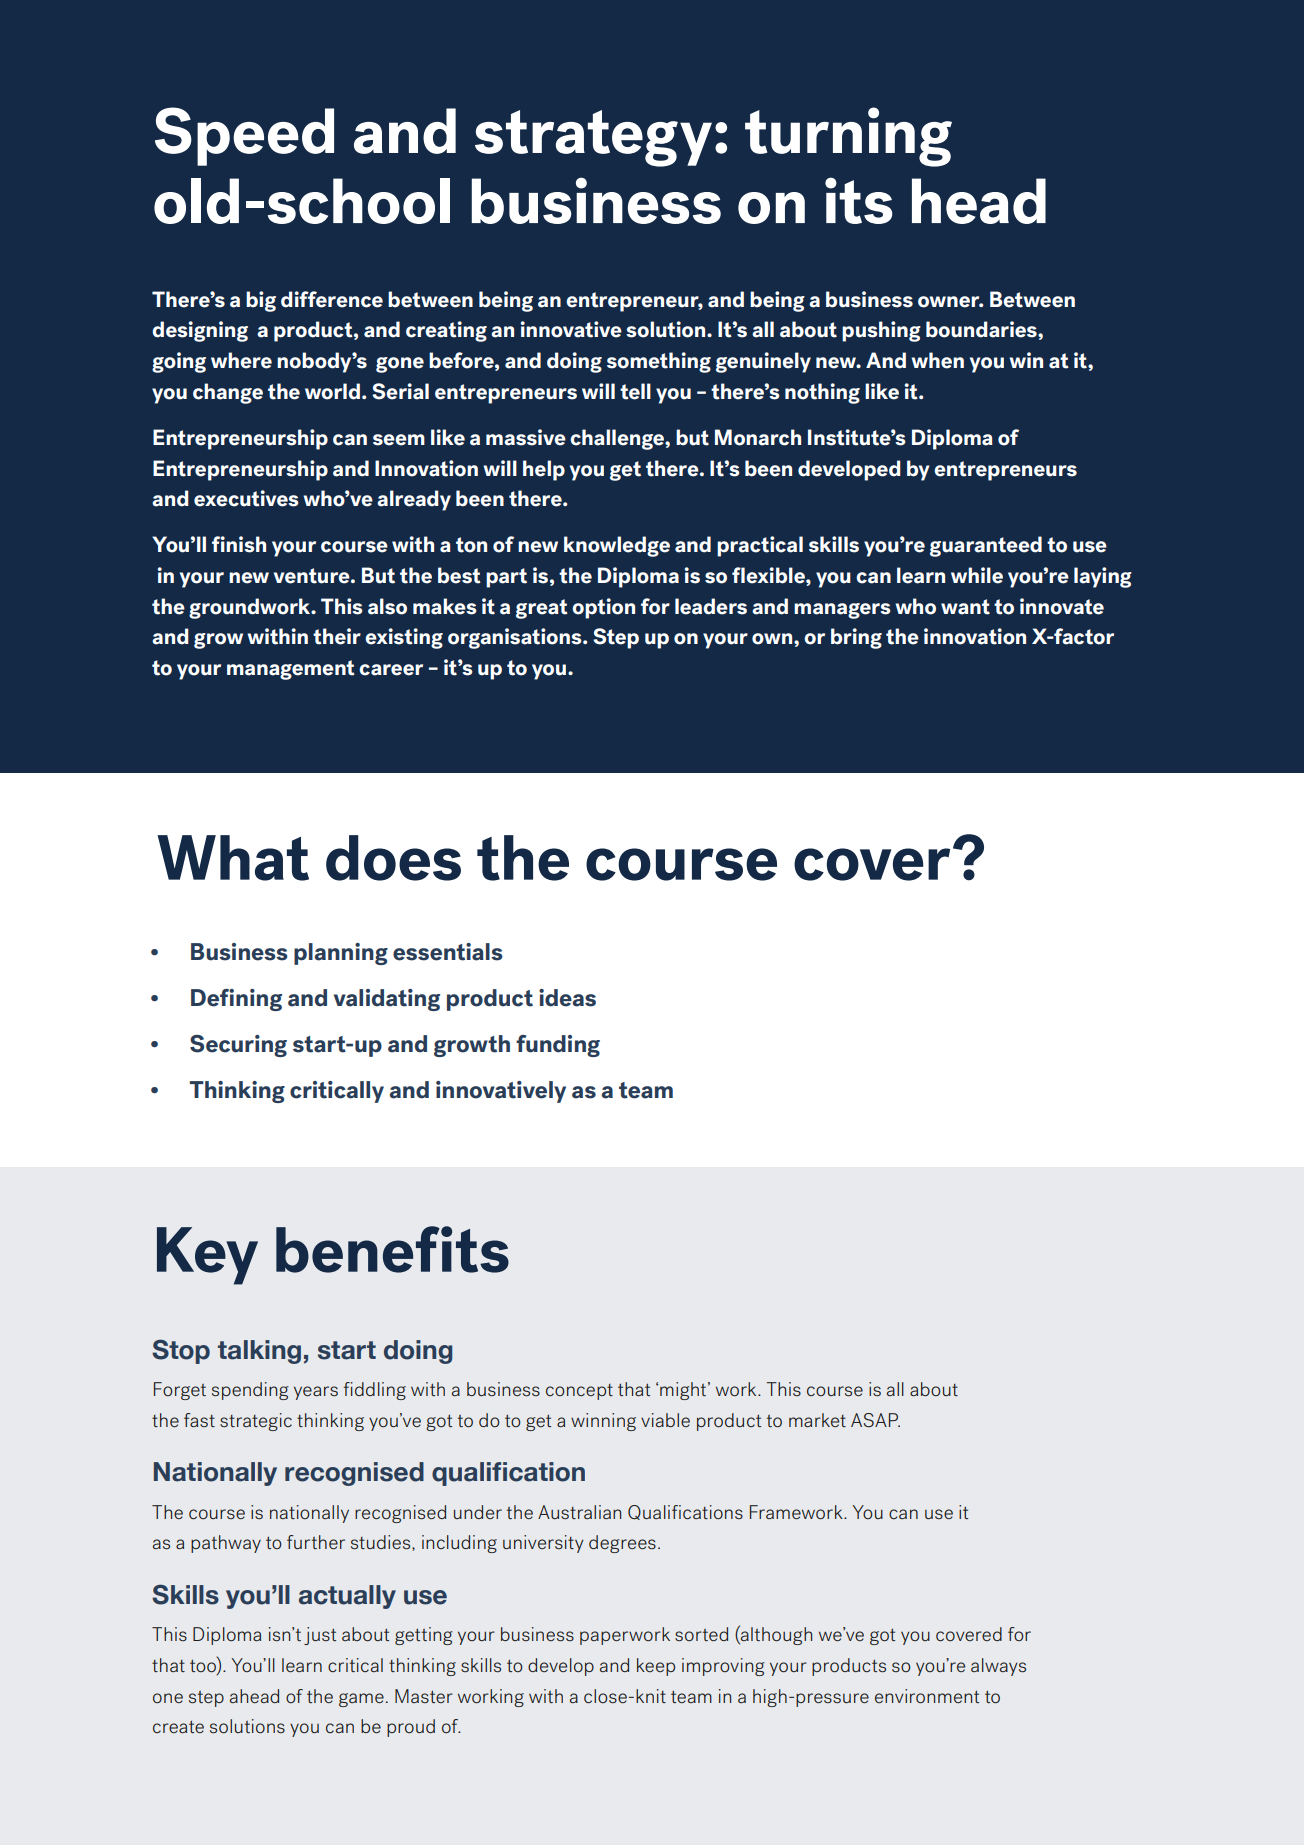 This screenshot has width=1304, height=1845. Describe the element at coordinates (246, 498) in the screenshot. I see `executives` at that location.
